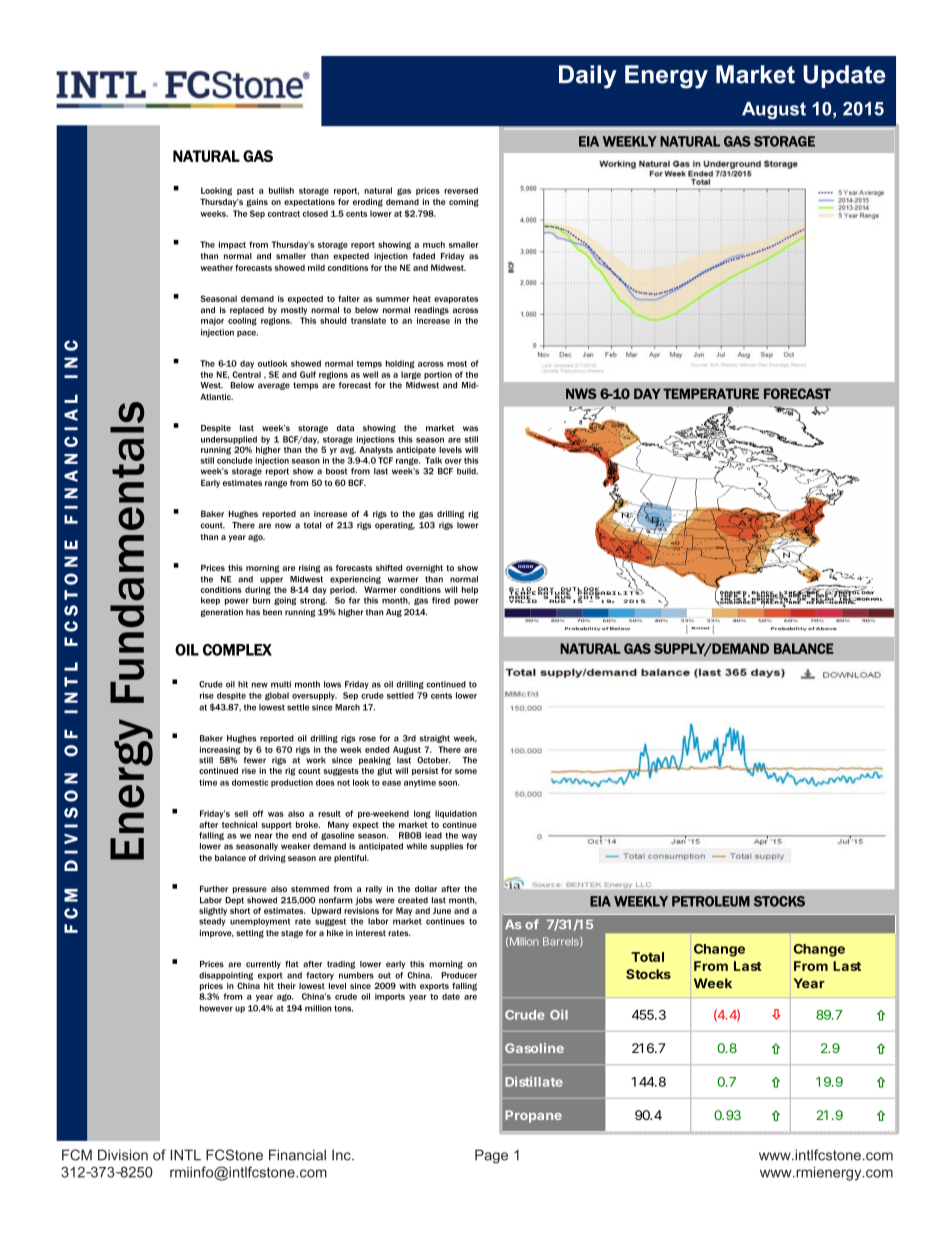 The width and height of the screenshot is (952, 1233). What do you see at coordinates (425, 772) in the screenshot?
I see `persist` at bounding box center [425, 772].
